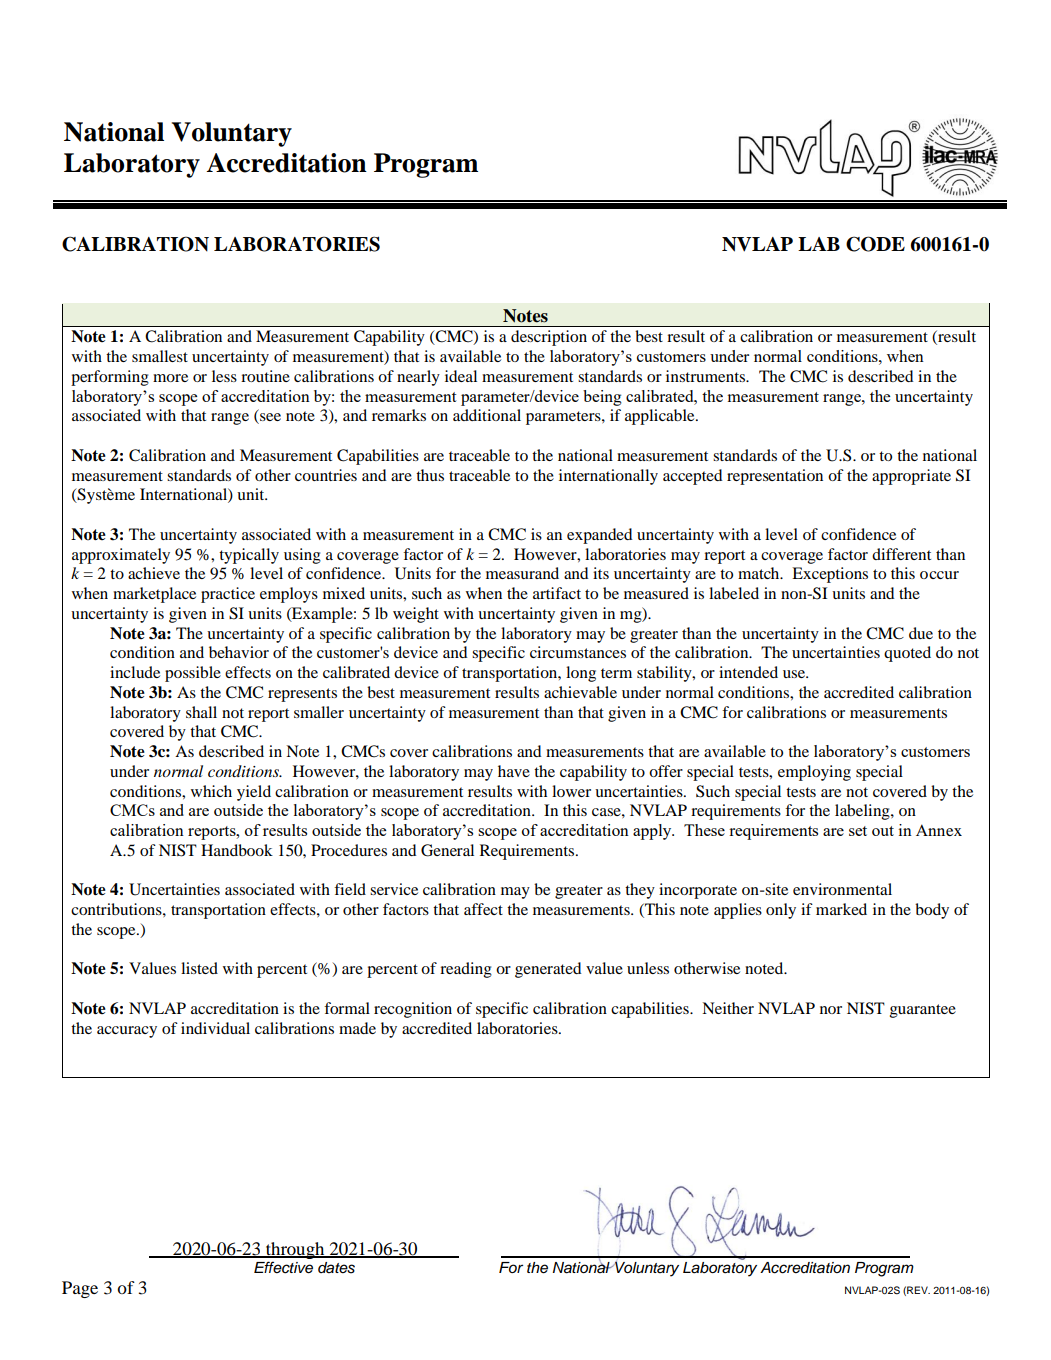 Image resolution: width=1051 pixels, height=1360 pixels. What do you see at coordinates (923, 1011) in the image?
I see `guarantee` at bounding box center [923, 1011].
